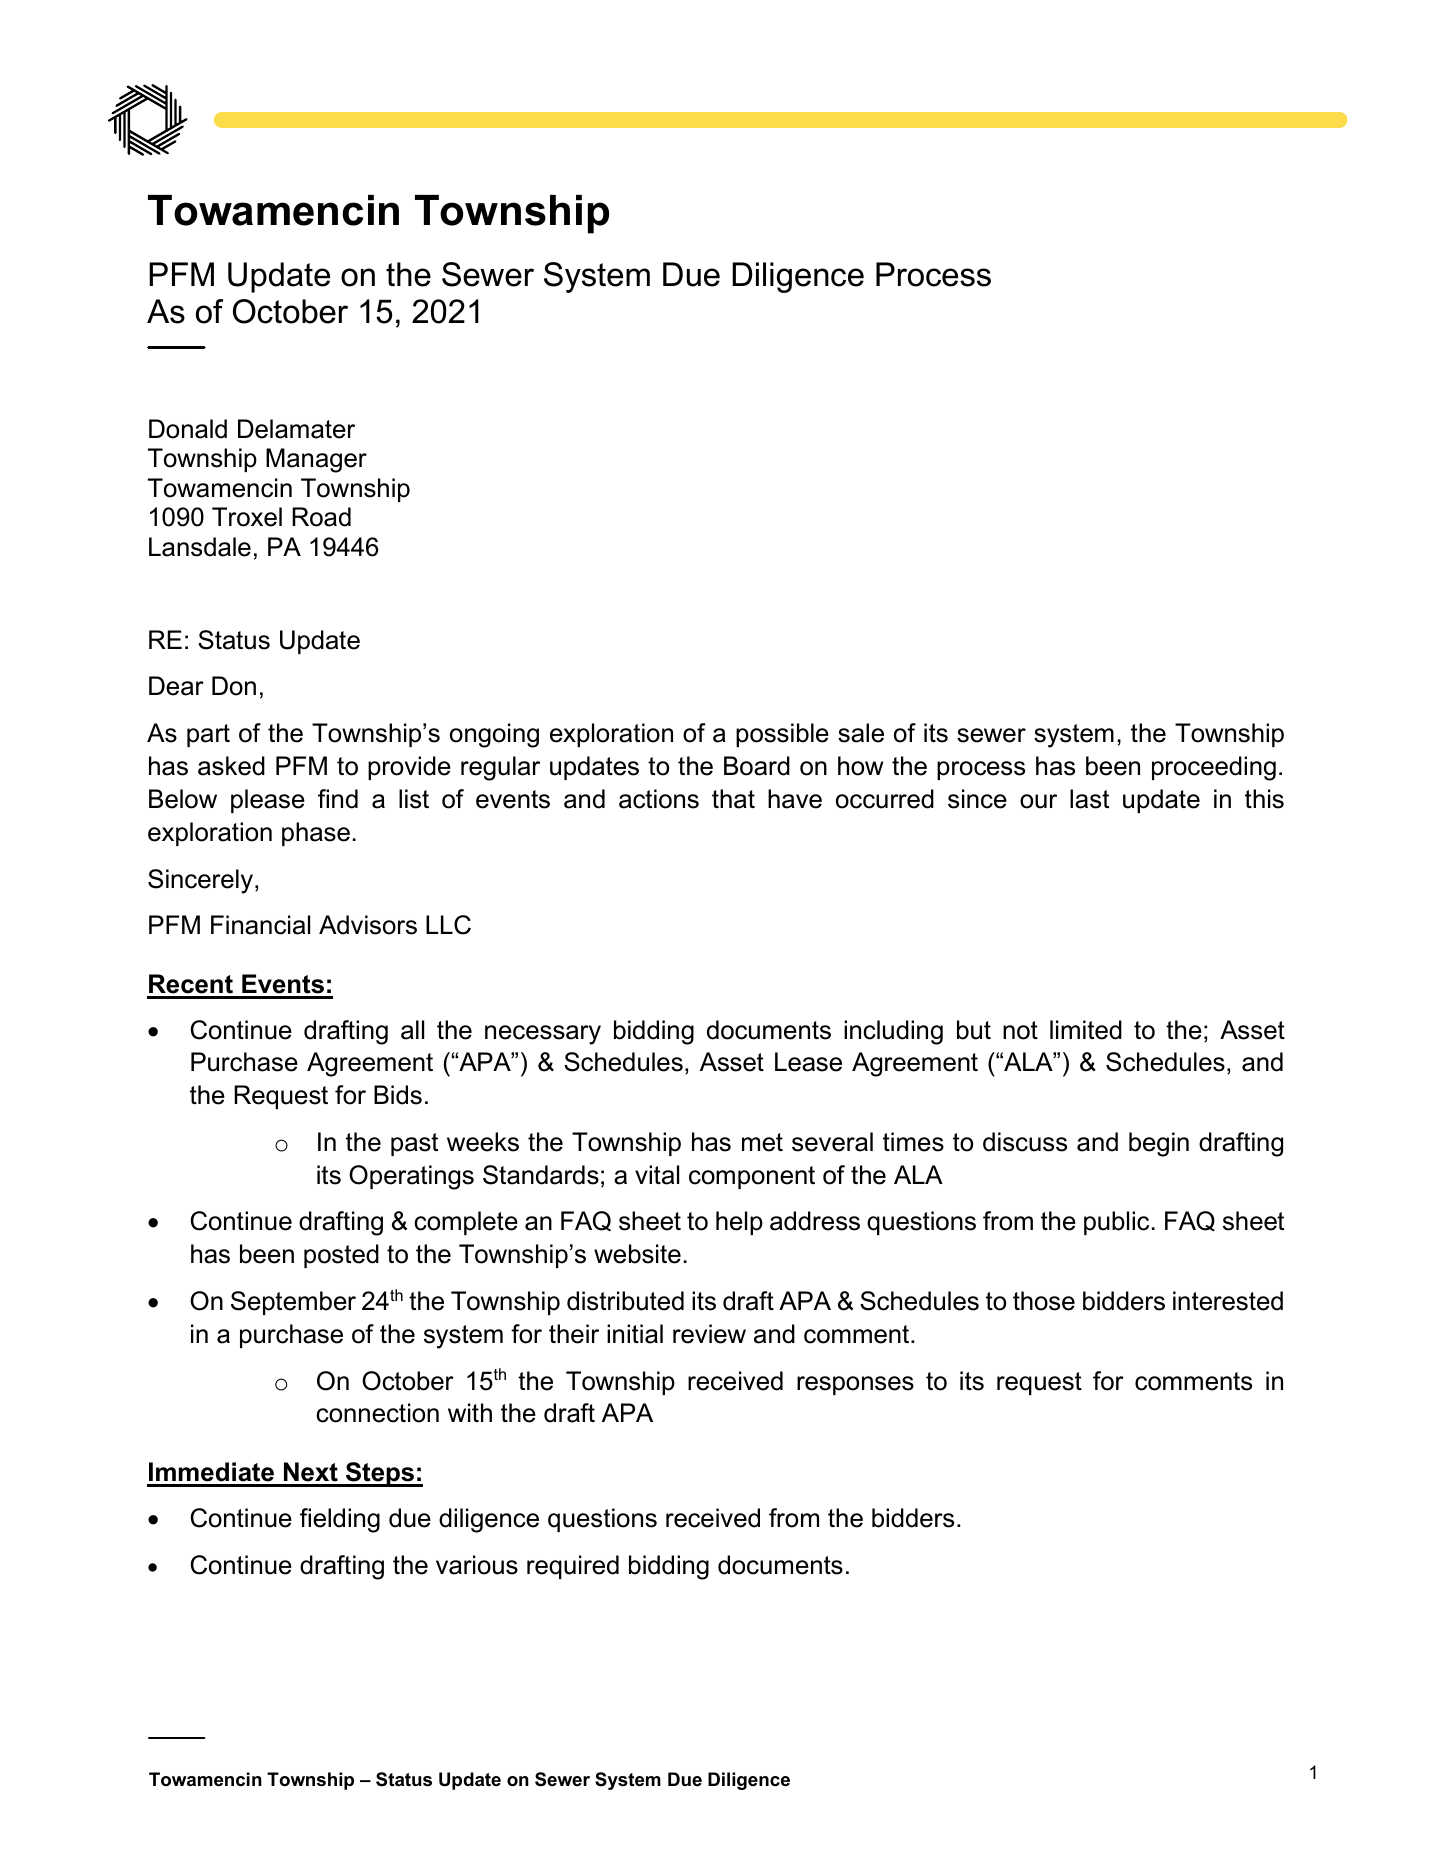 Image resolution: width=1432 pixels, height=1853 pixels. What do you see at coordinates (316, 460) in the page?
I see `Manager` at bounding box center [316, 460].
